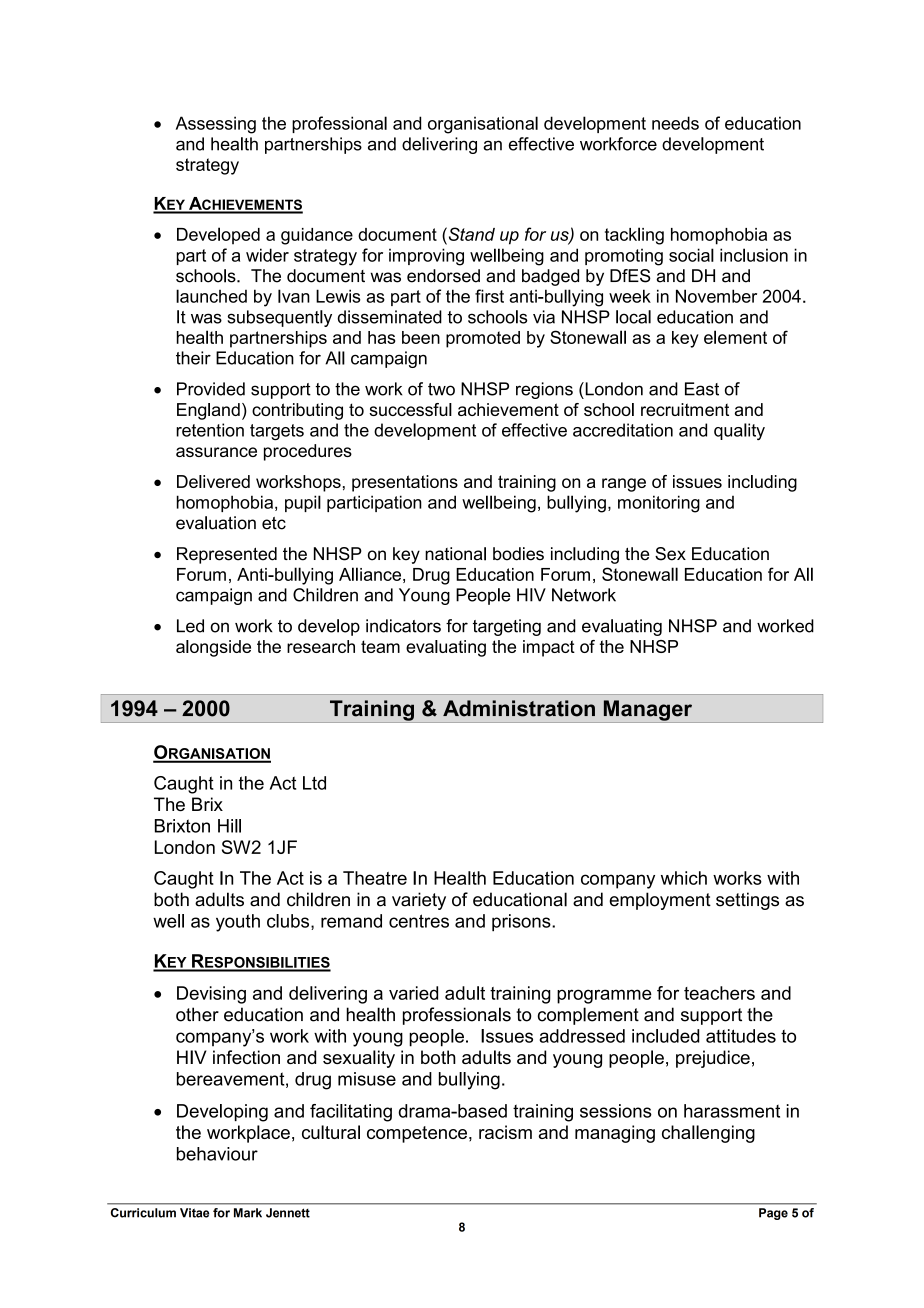 The image size is (924, 1308). What do you see at coordinates (217, 1154) in the screenshot?
I see `behaviour` at bounding box center [217, 1154].
